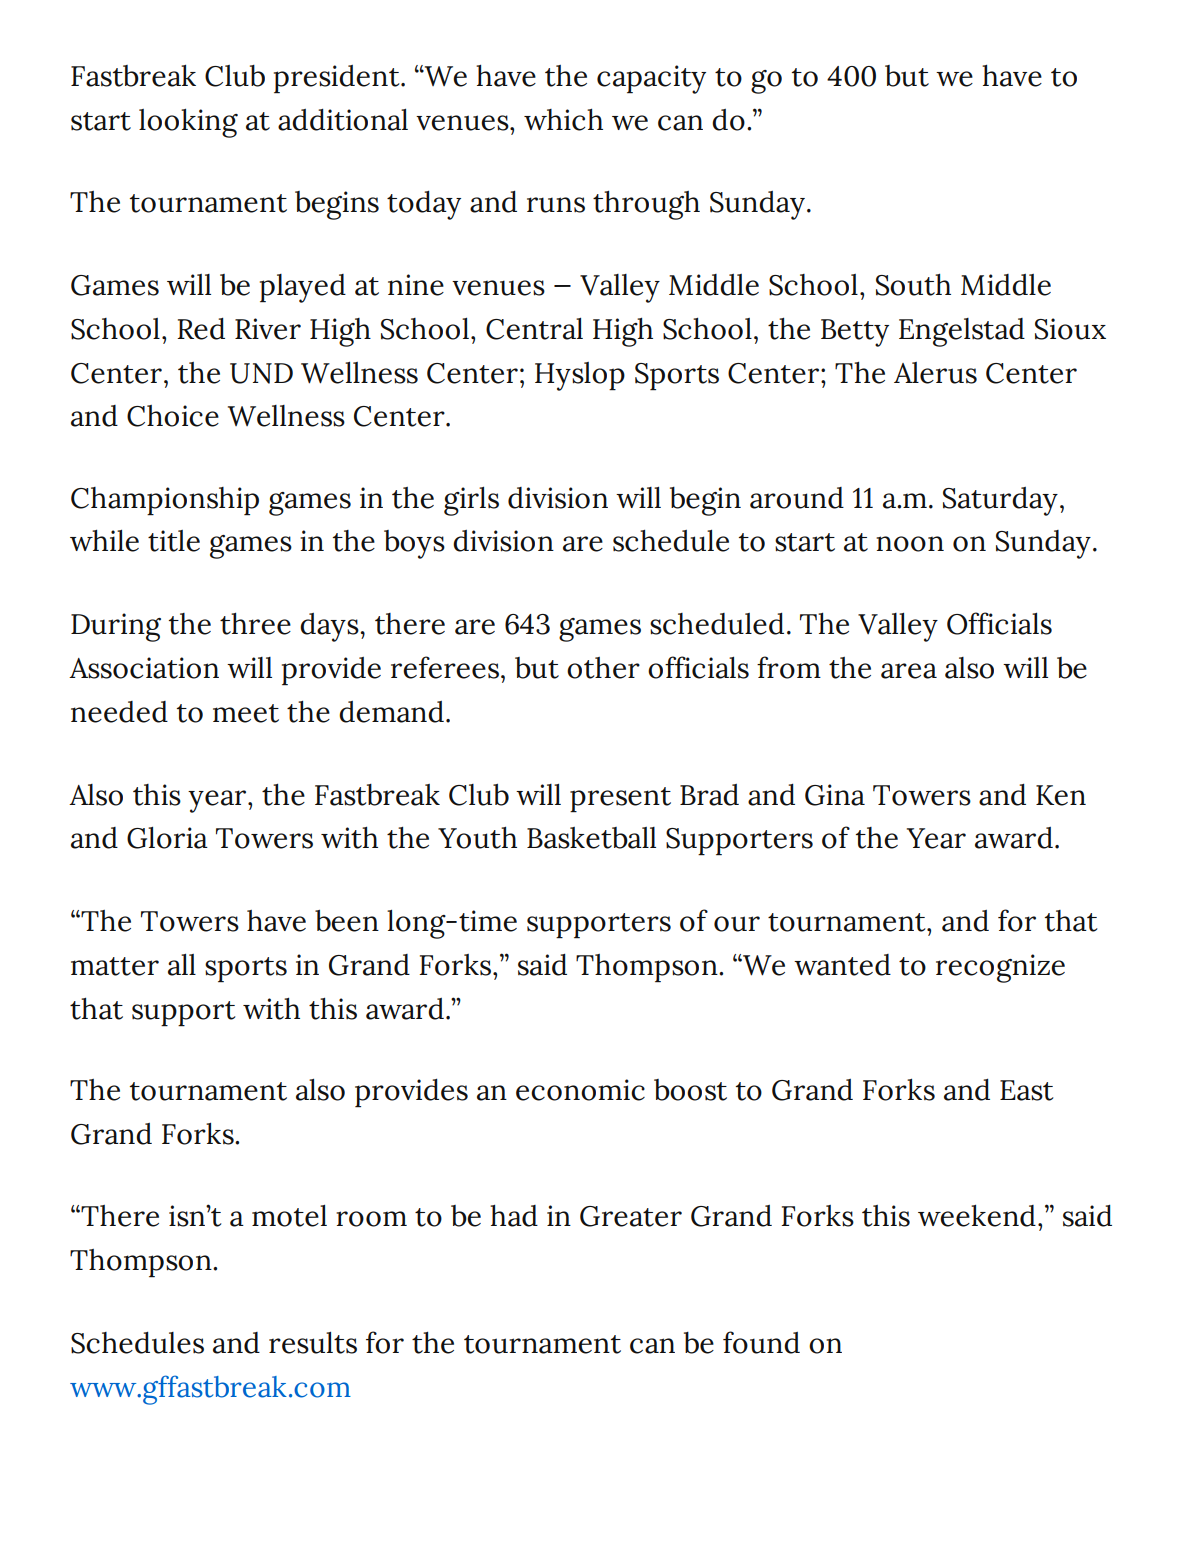 Image resolution: width=1194 pixels, height=1546 pixels. What do you see at coordinates (1000, 968) in the screenshot?
I see `recognize` at bounding box center [1000, 968].
